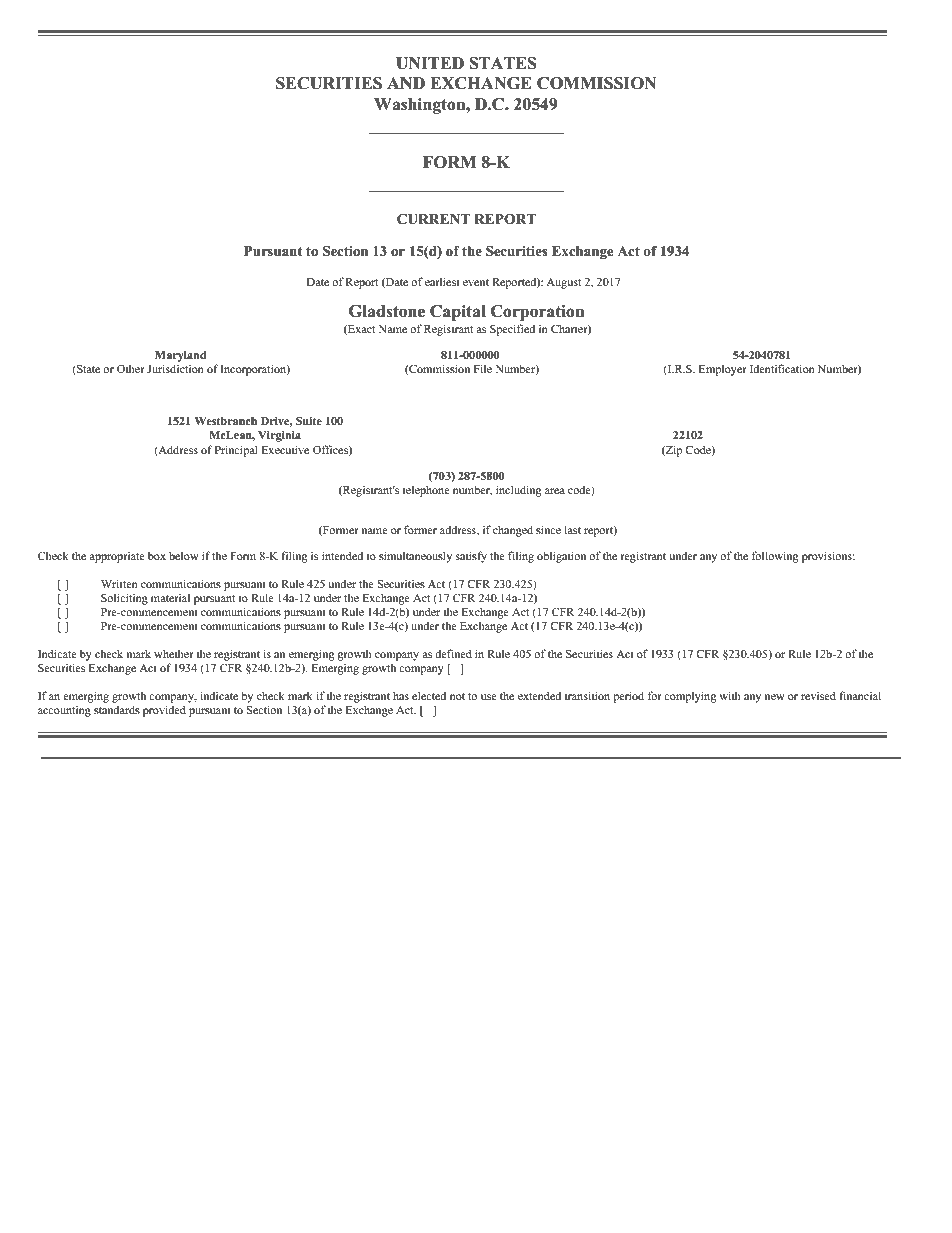 This screenshot has height=1233, width=952. I want to click on CURRENT, so click(433, 219).
